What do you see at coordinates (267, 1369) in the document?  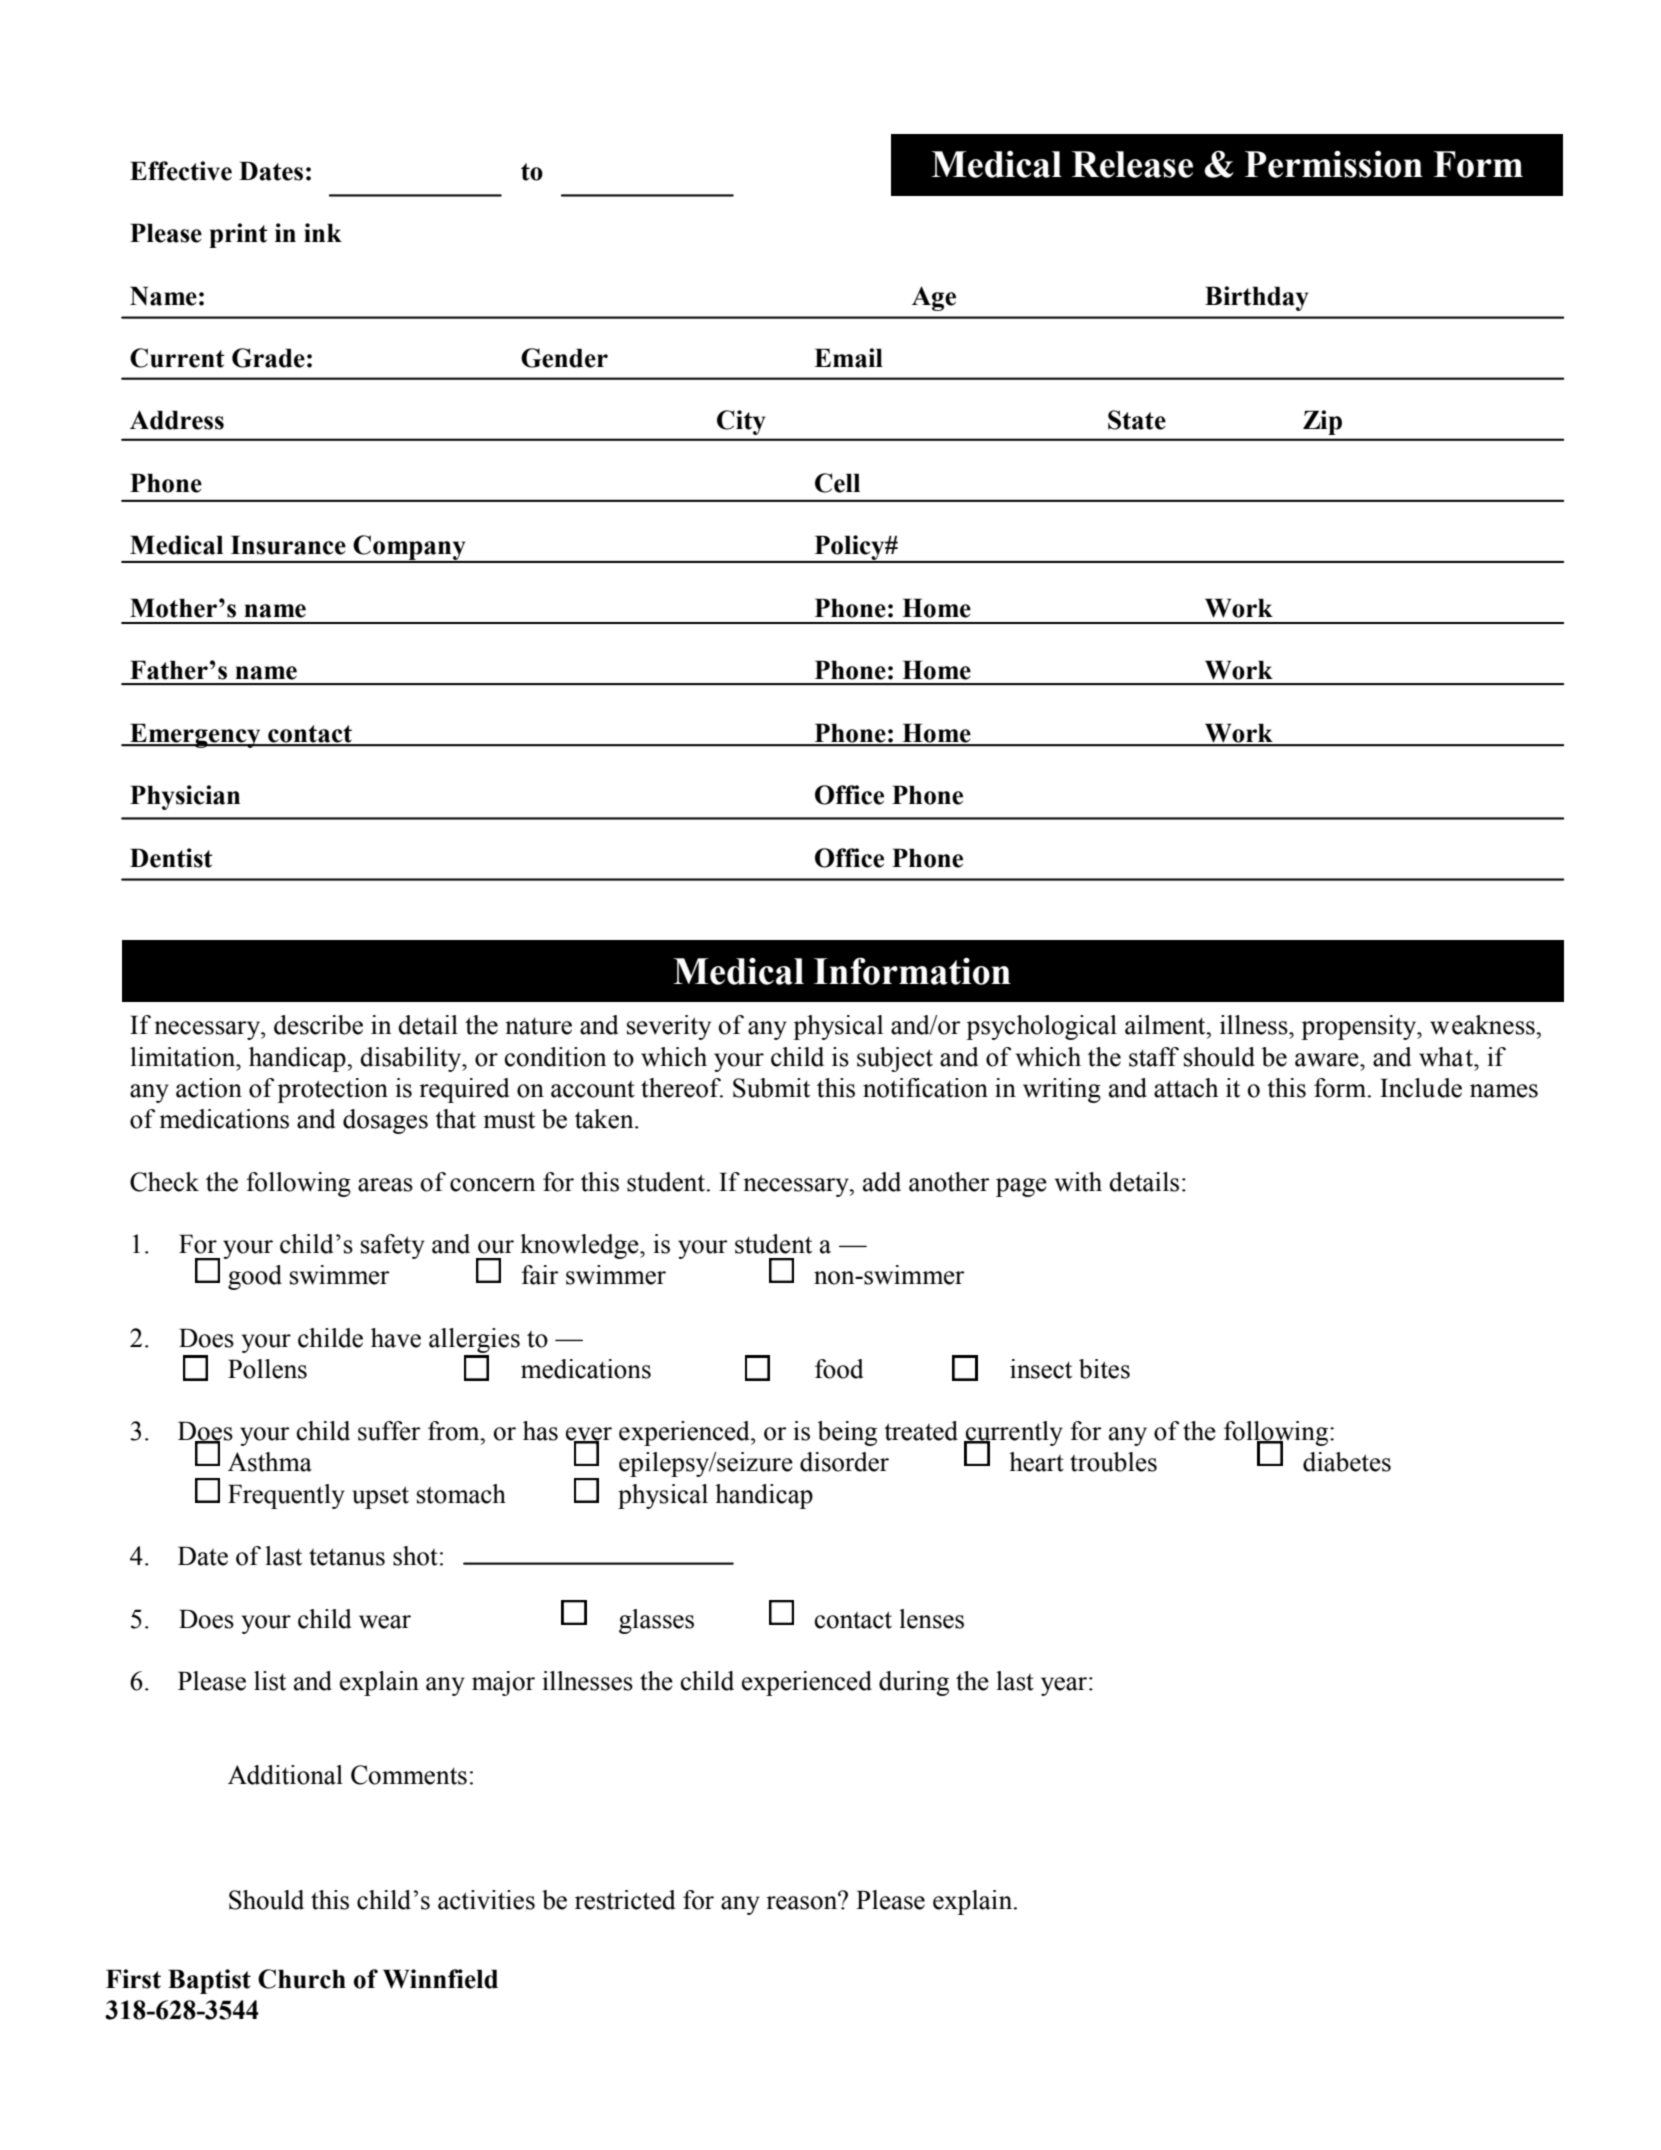 I see `Pollens` at bounding box center [267, 1369].
